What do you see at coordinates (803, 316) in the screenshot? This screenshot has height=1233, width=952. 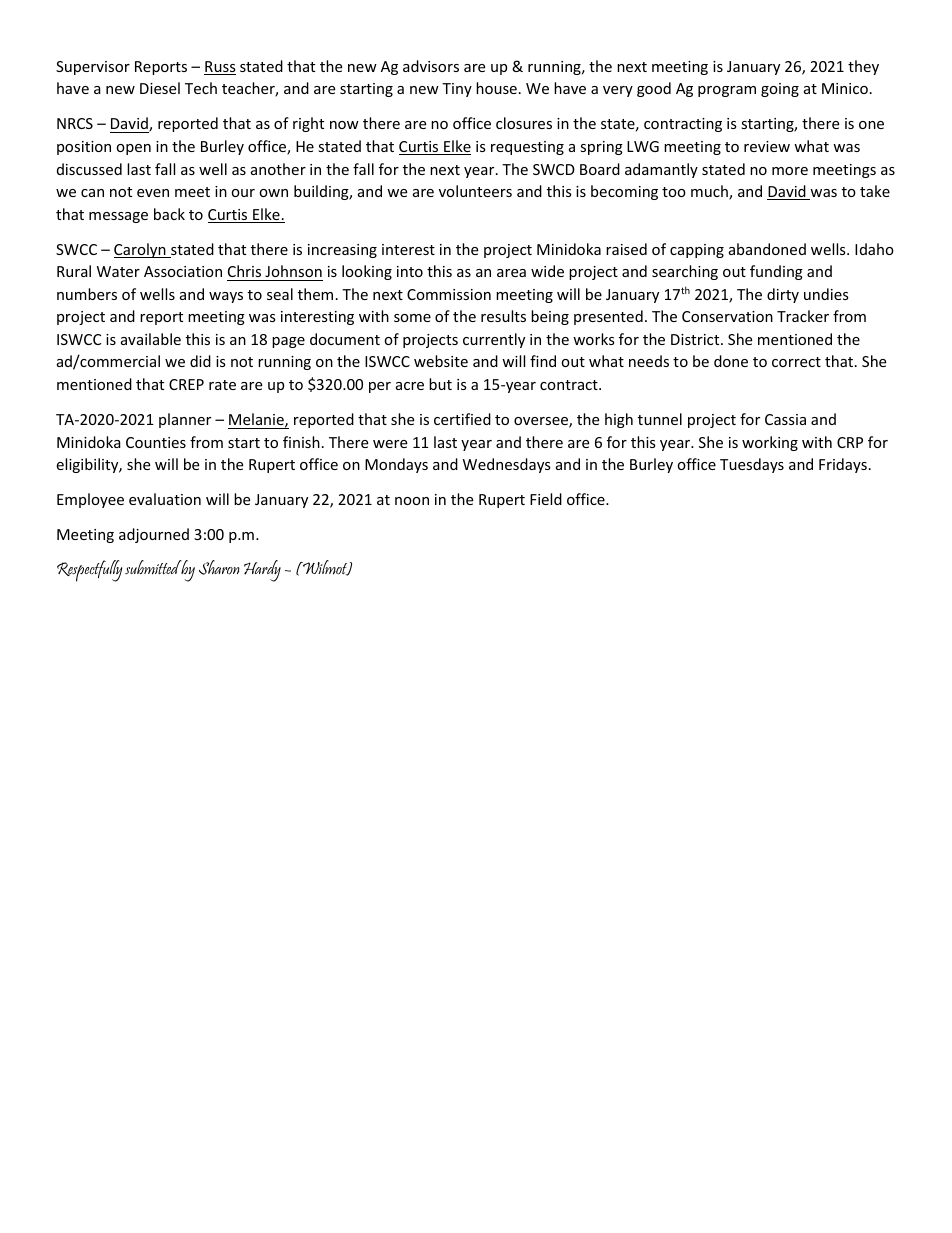 I see `Tracker` at bounding box center [803, 316].
